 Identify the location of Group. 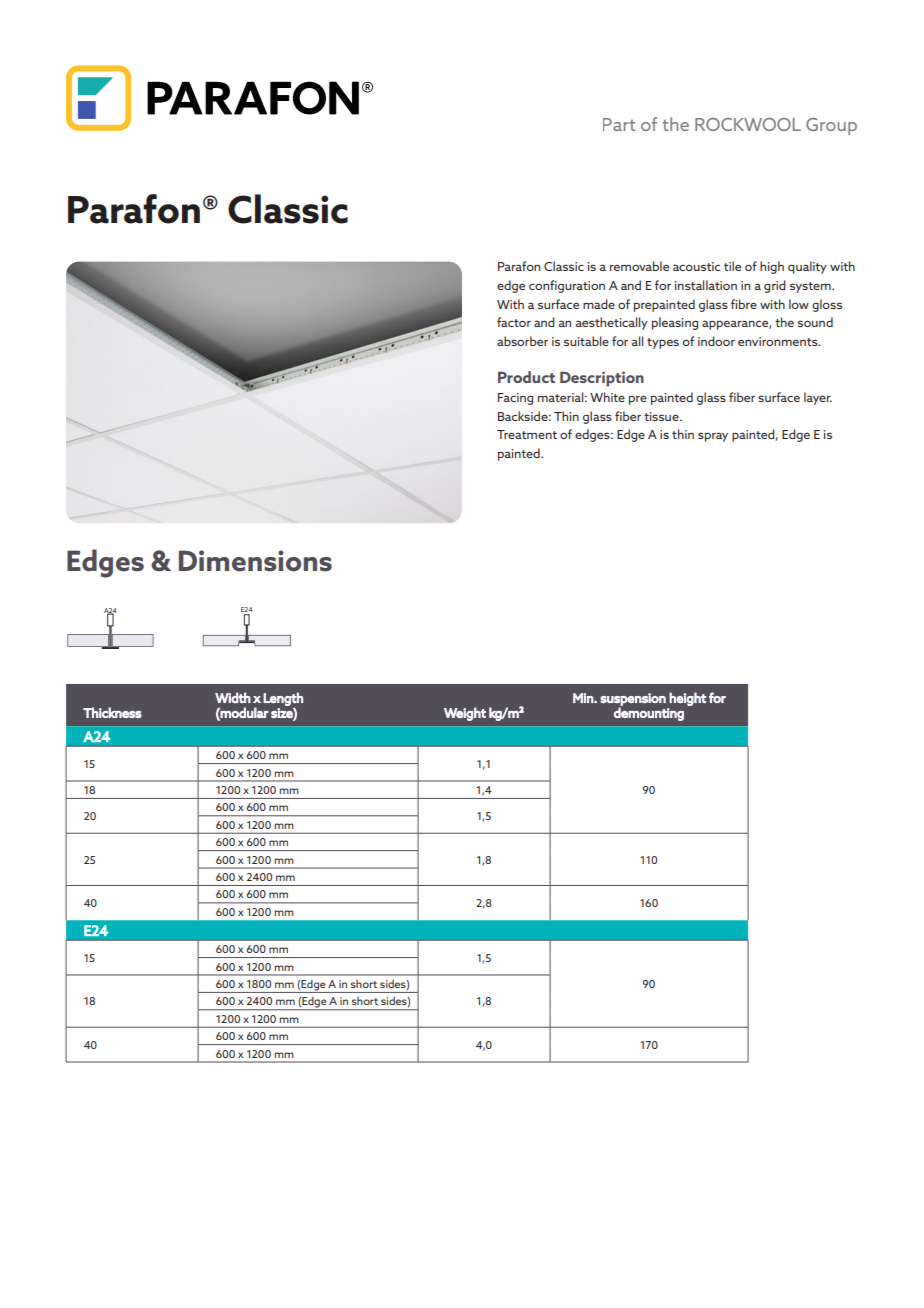
(831, 126).
